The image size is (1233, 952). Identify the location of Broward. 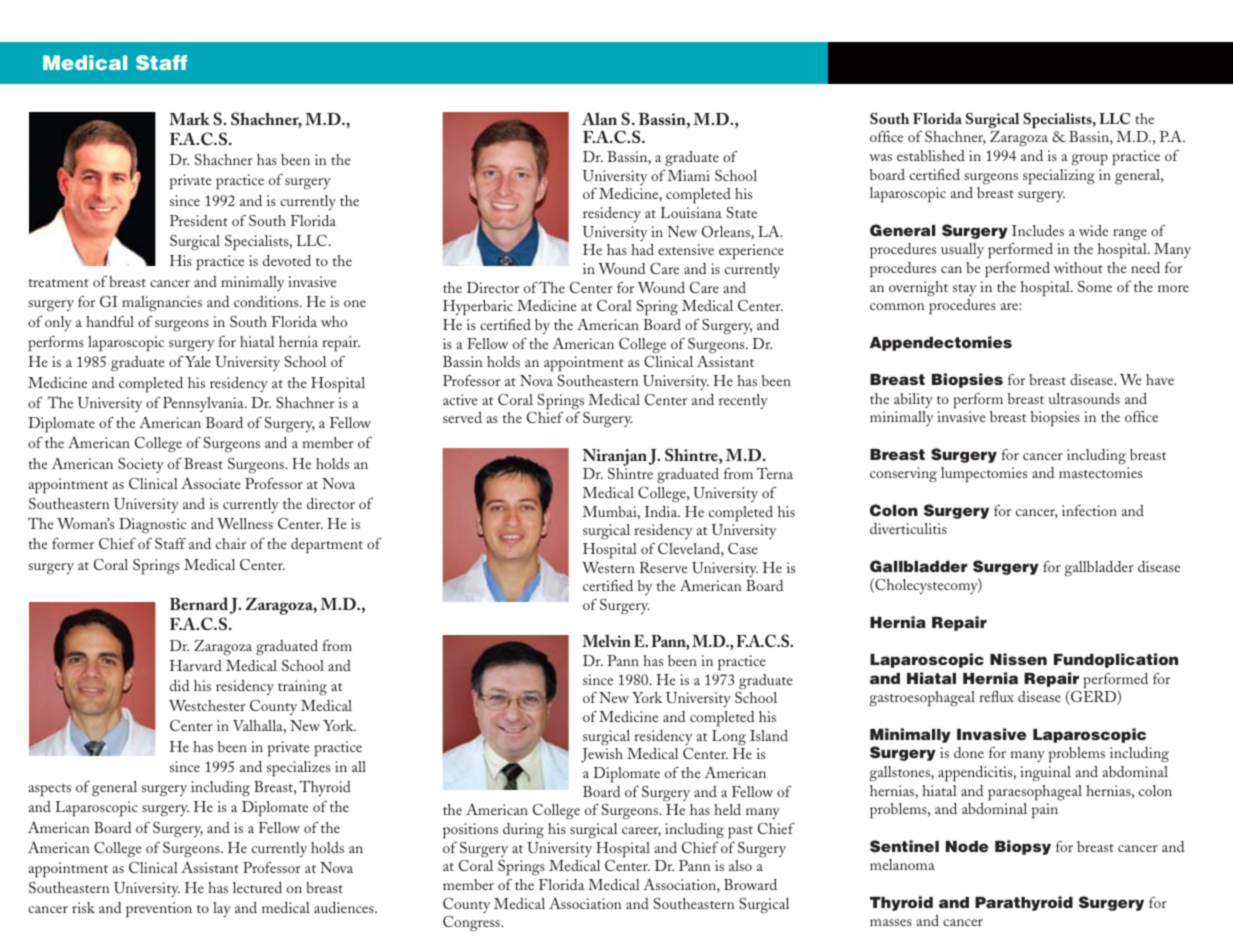
(750, 884).
